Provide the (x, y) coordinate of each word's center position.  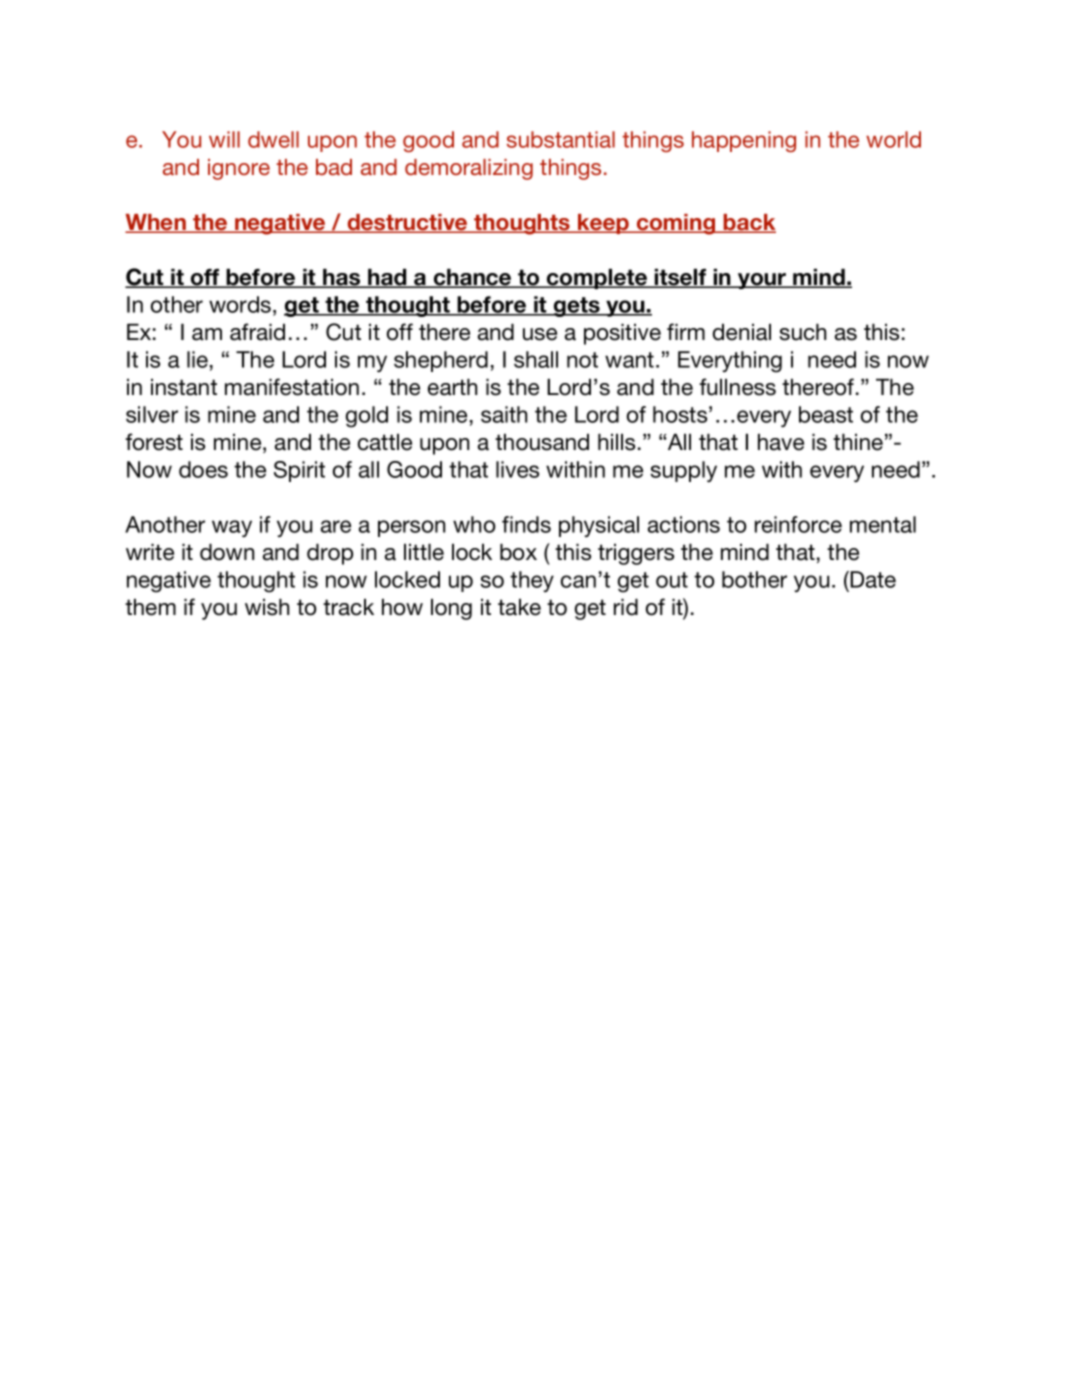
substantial (561, 139)
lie (197, 359)
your (762, 281)
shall (536, 359)
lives (517, 469)
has (342, 278)
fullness (737, 387)
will (224, 139)
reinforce (798, 524)
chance (472, 278)
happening (744, 141)
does (203, 469)
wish (267, 607)
